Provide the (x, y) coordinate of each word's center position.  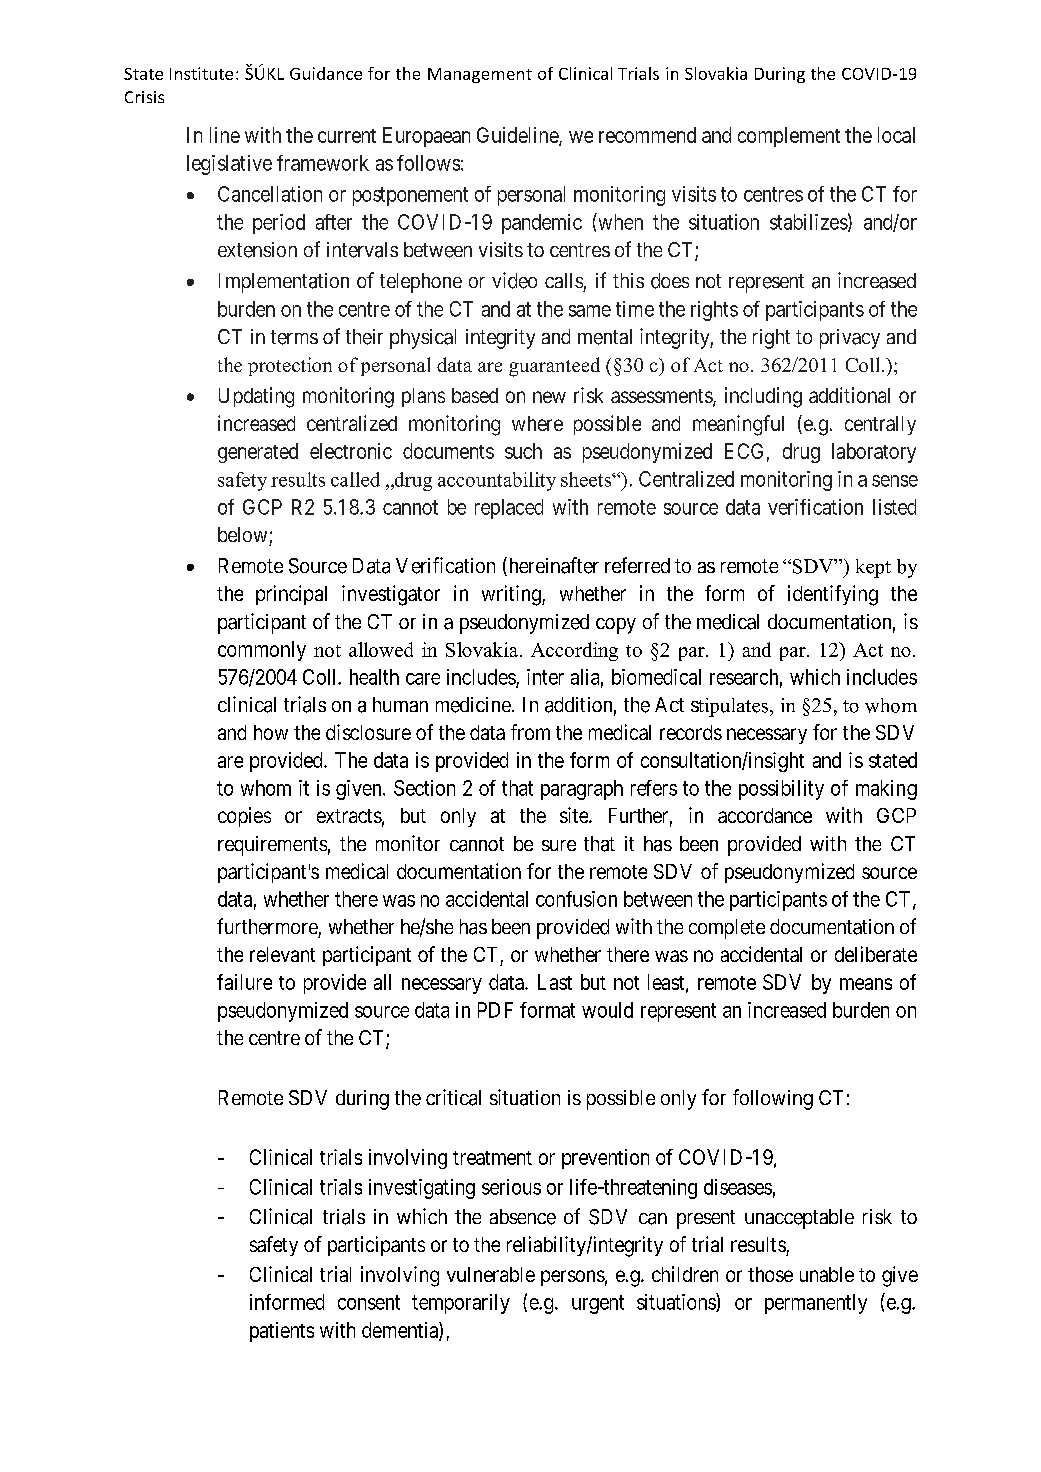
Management (480, 75)
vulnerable (491, 1274)
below (242, 534)
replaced (509, 509)
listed (894, 507)
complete (727, 929)
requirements (272, 846)
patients (282, 1332)
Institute (201, 73)
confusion (576, 899)
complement (789, 137)
